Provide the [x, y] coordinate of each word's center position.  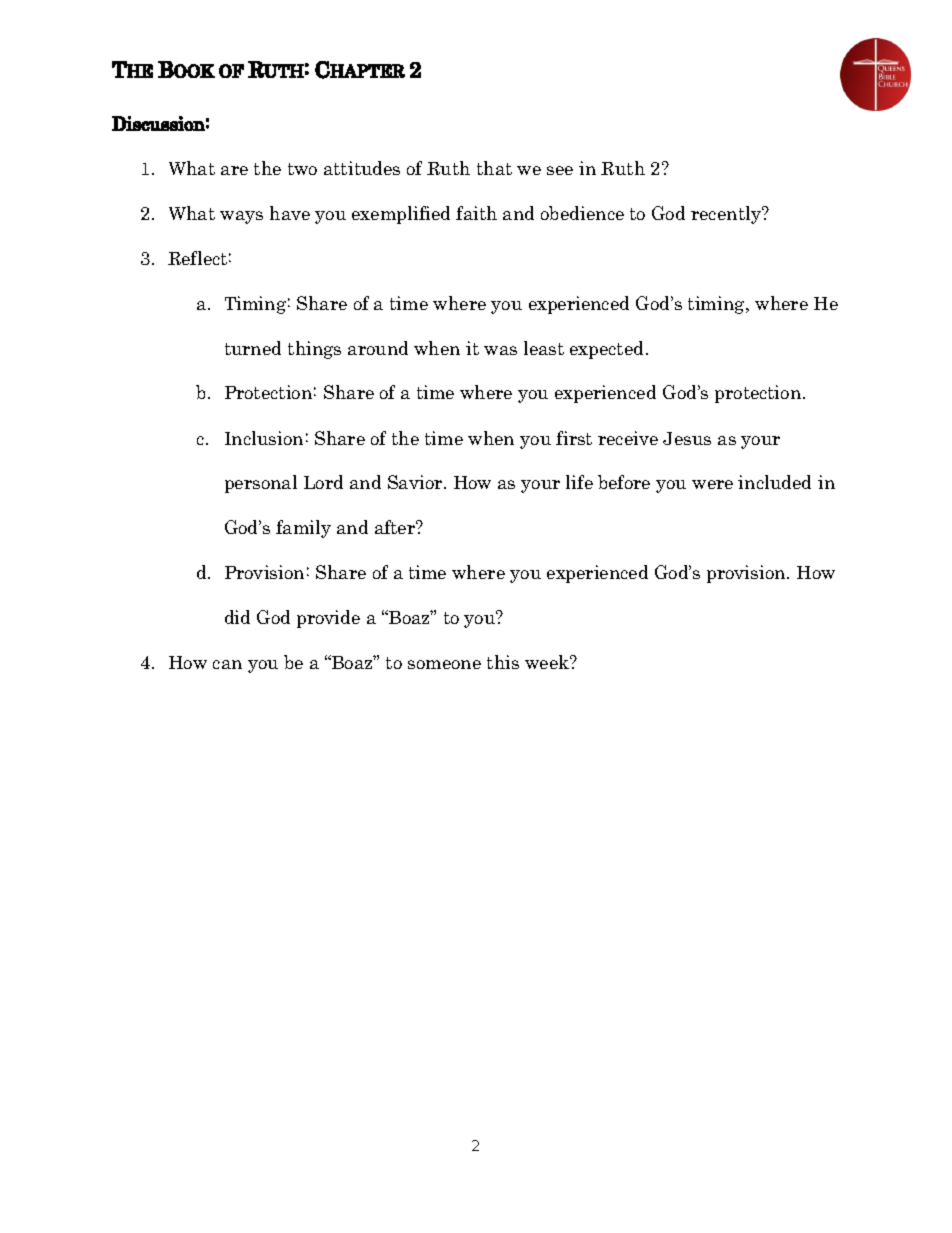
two [302, 169]
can [227, 664]
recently [727, 215]
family [303, 529]
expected [606, 350]
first [574, 438]
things [314, 350]
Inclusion [264, 438]
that [494, 168]
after [396, 527]
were [712, 484]
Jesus [687, 438]
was [500, 350]
